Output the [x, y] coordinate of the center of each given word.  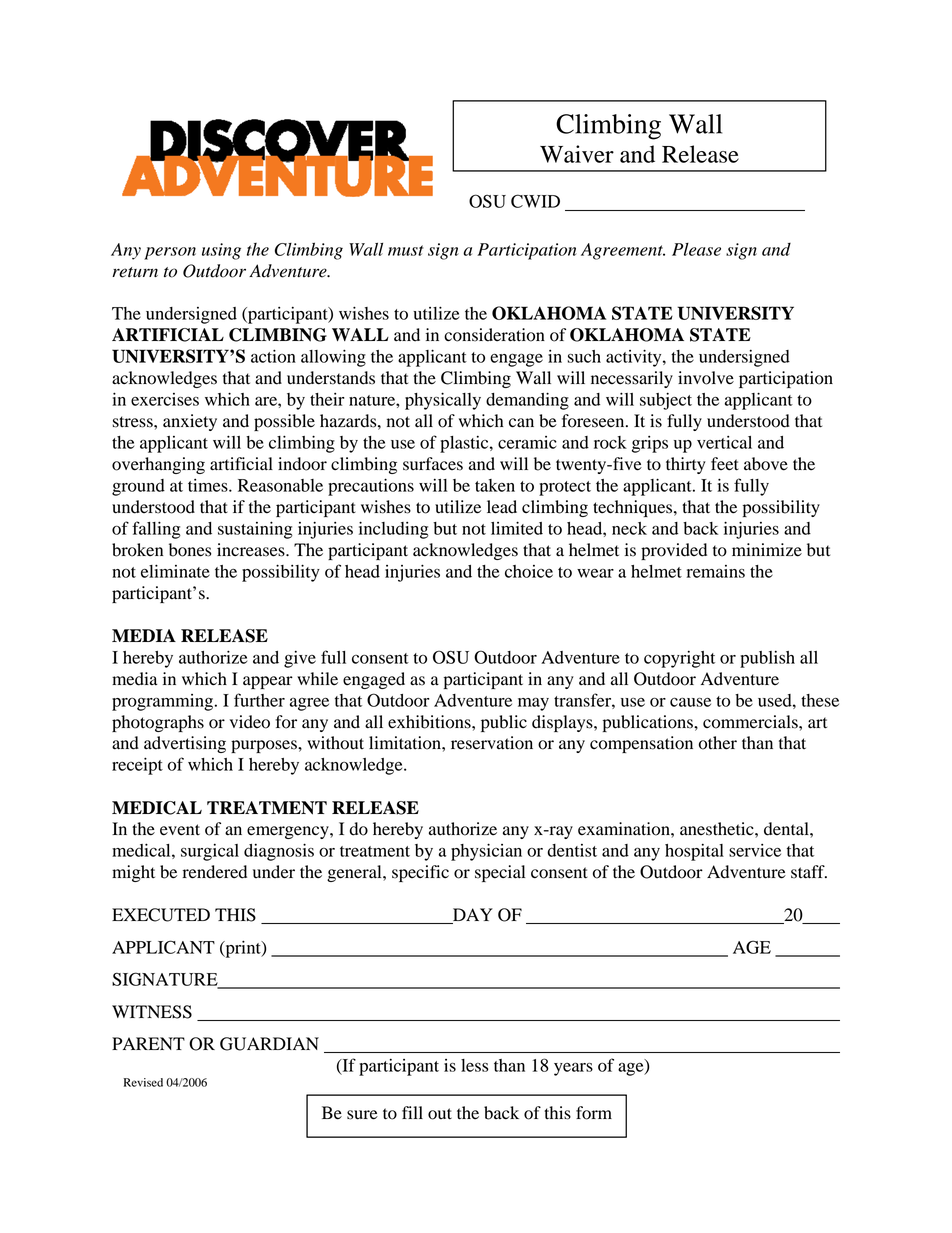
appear [268, 682]
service [755, 850]
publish [767, 659]
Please [696, 249]
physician [486, 852]
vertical [724, 442]
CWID [535, 201]
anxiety [190, 422]
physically [443, 401]
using [221, 251]
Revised [143, 1082]
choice [529, 571]
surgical [210, 852]
